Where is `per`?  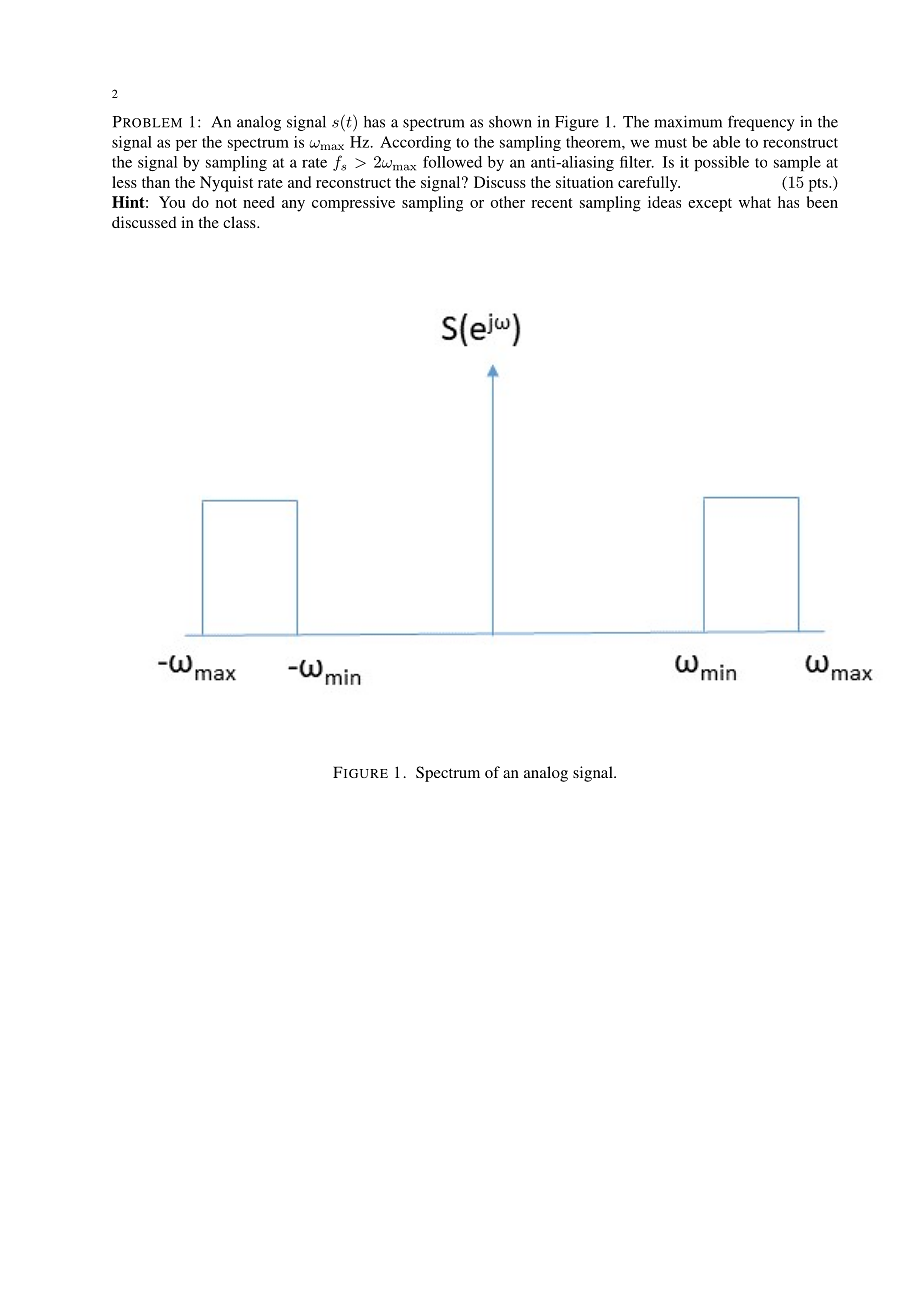
per is located at coordinates (186, 145).
